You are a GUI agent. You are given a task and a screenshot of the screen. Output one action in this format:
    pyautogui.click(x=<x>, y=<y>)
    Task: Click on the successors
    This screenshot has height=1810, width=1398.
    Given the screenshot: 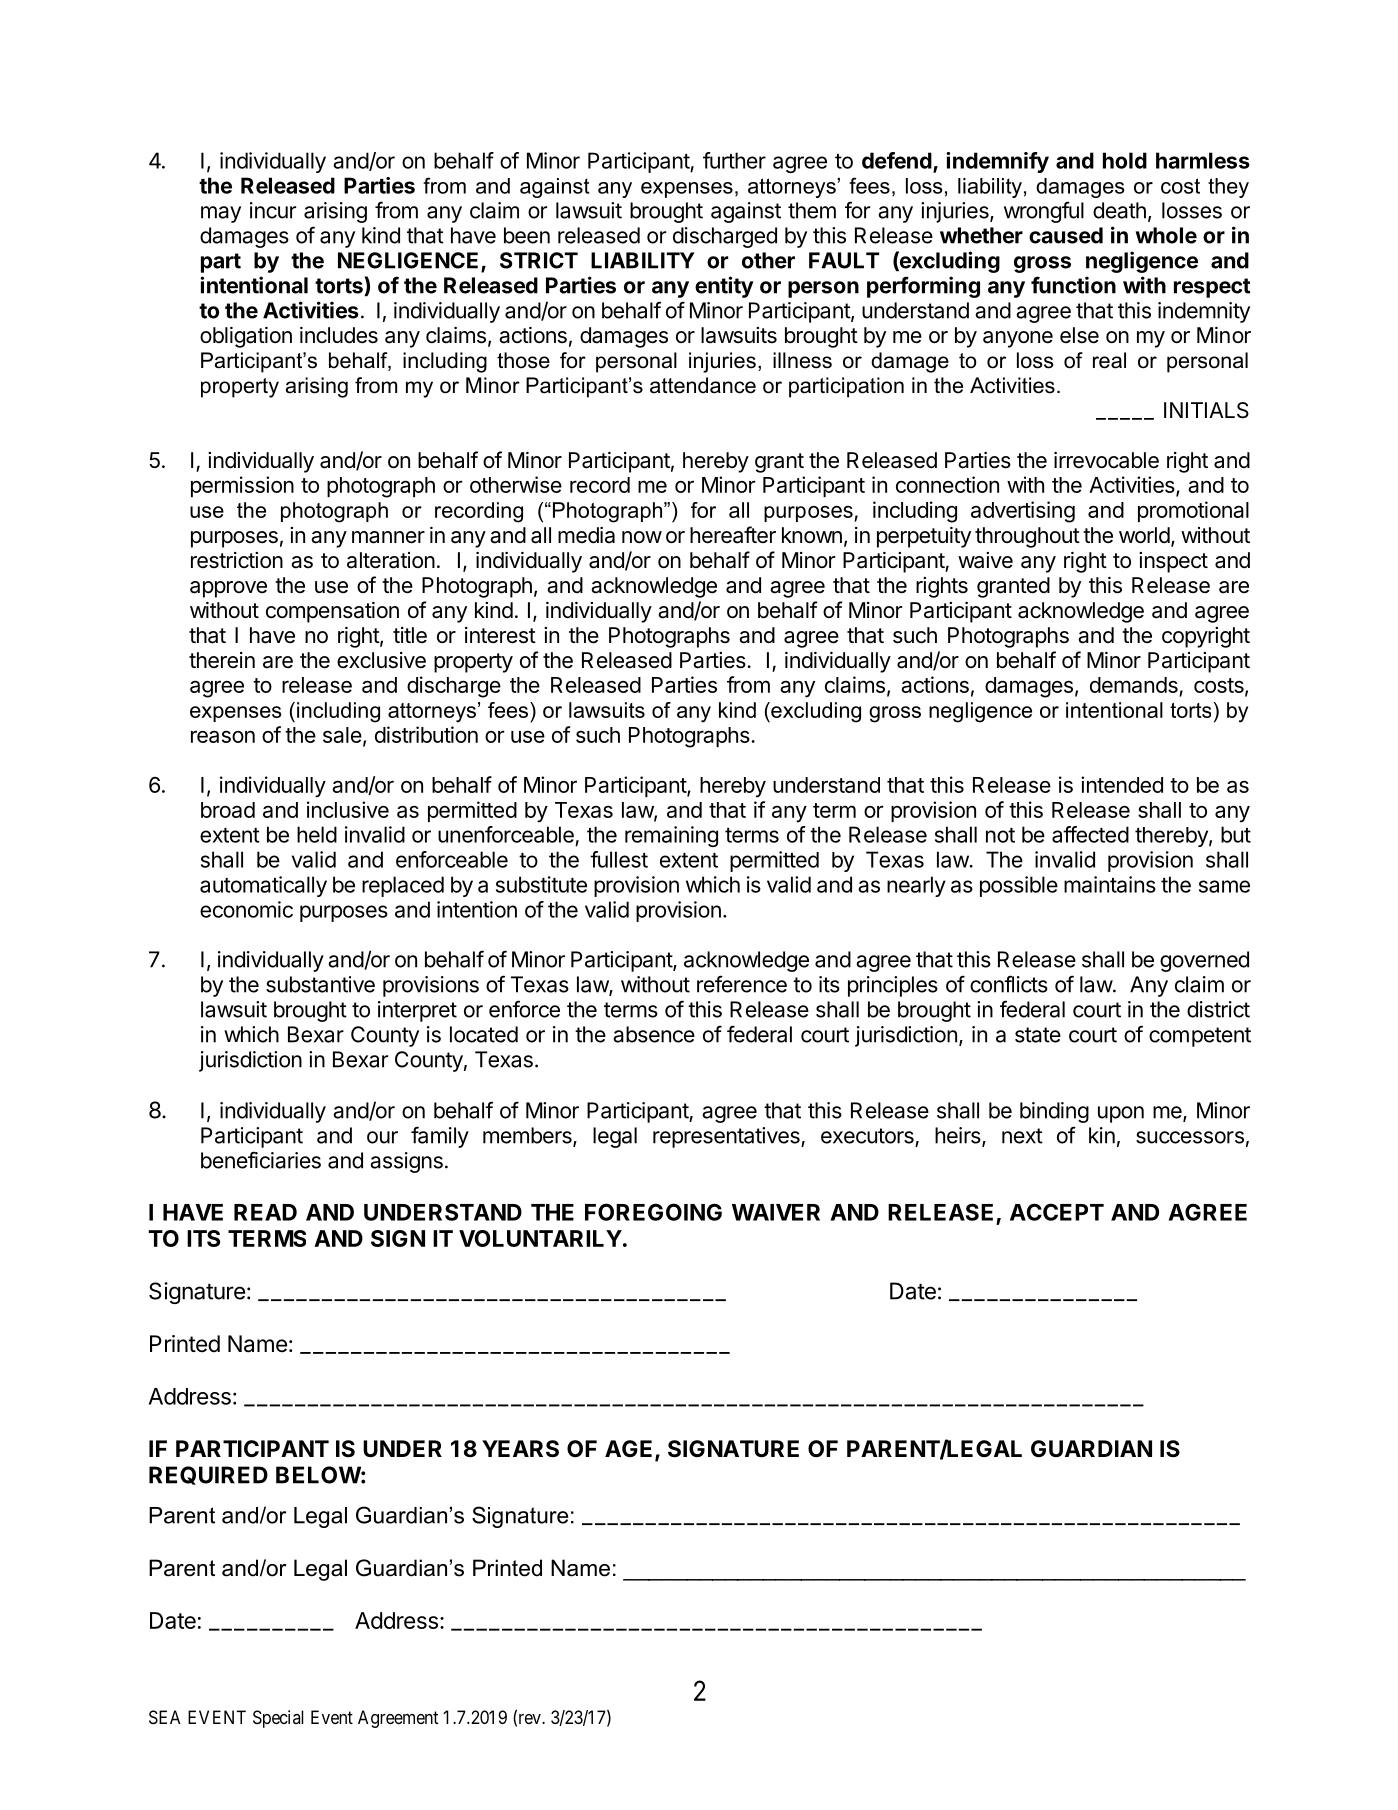 What is the action you would take?
    pyautogui.click(x=1190, y=1137)
